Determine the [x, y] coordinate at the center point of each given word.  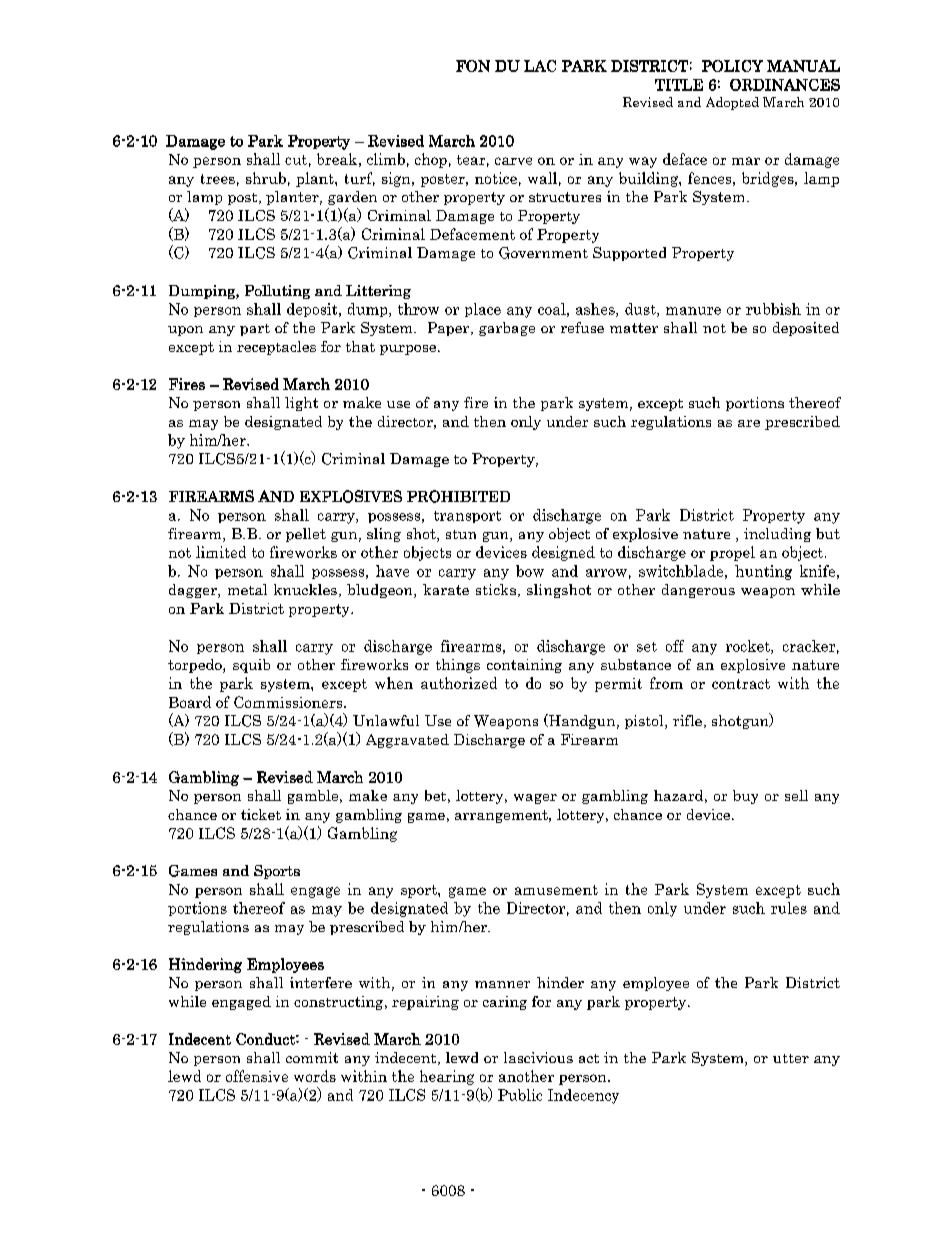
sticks [496, 589]
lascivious [538, 1057]
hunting [763, 572]
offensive [257, 1076]
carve [513, 161]
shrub [266, 178]
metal [247, 589]
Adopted [732, 103]
